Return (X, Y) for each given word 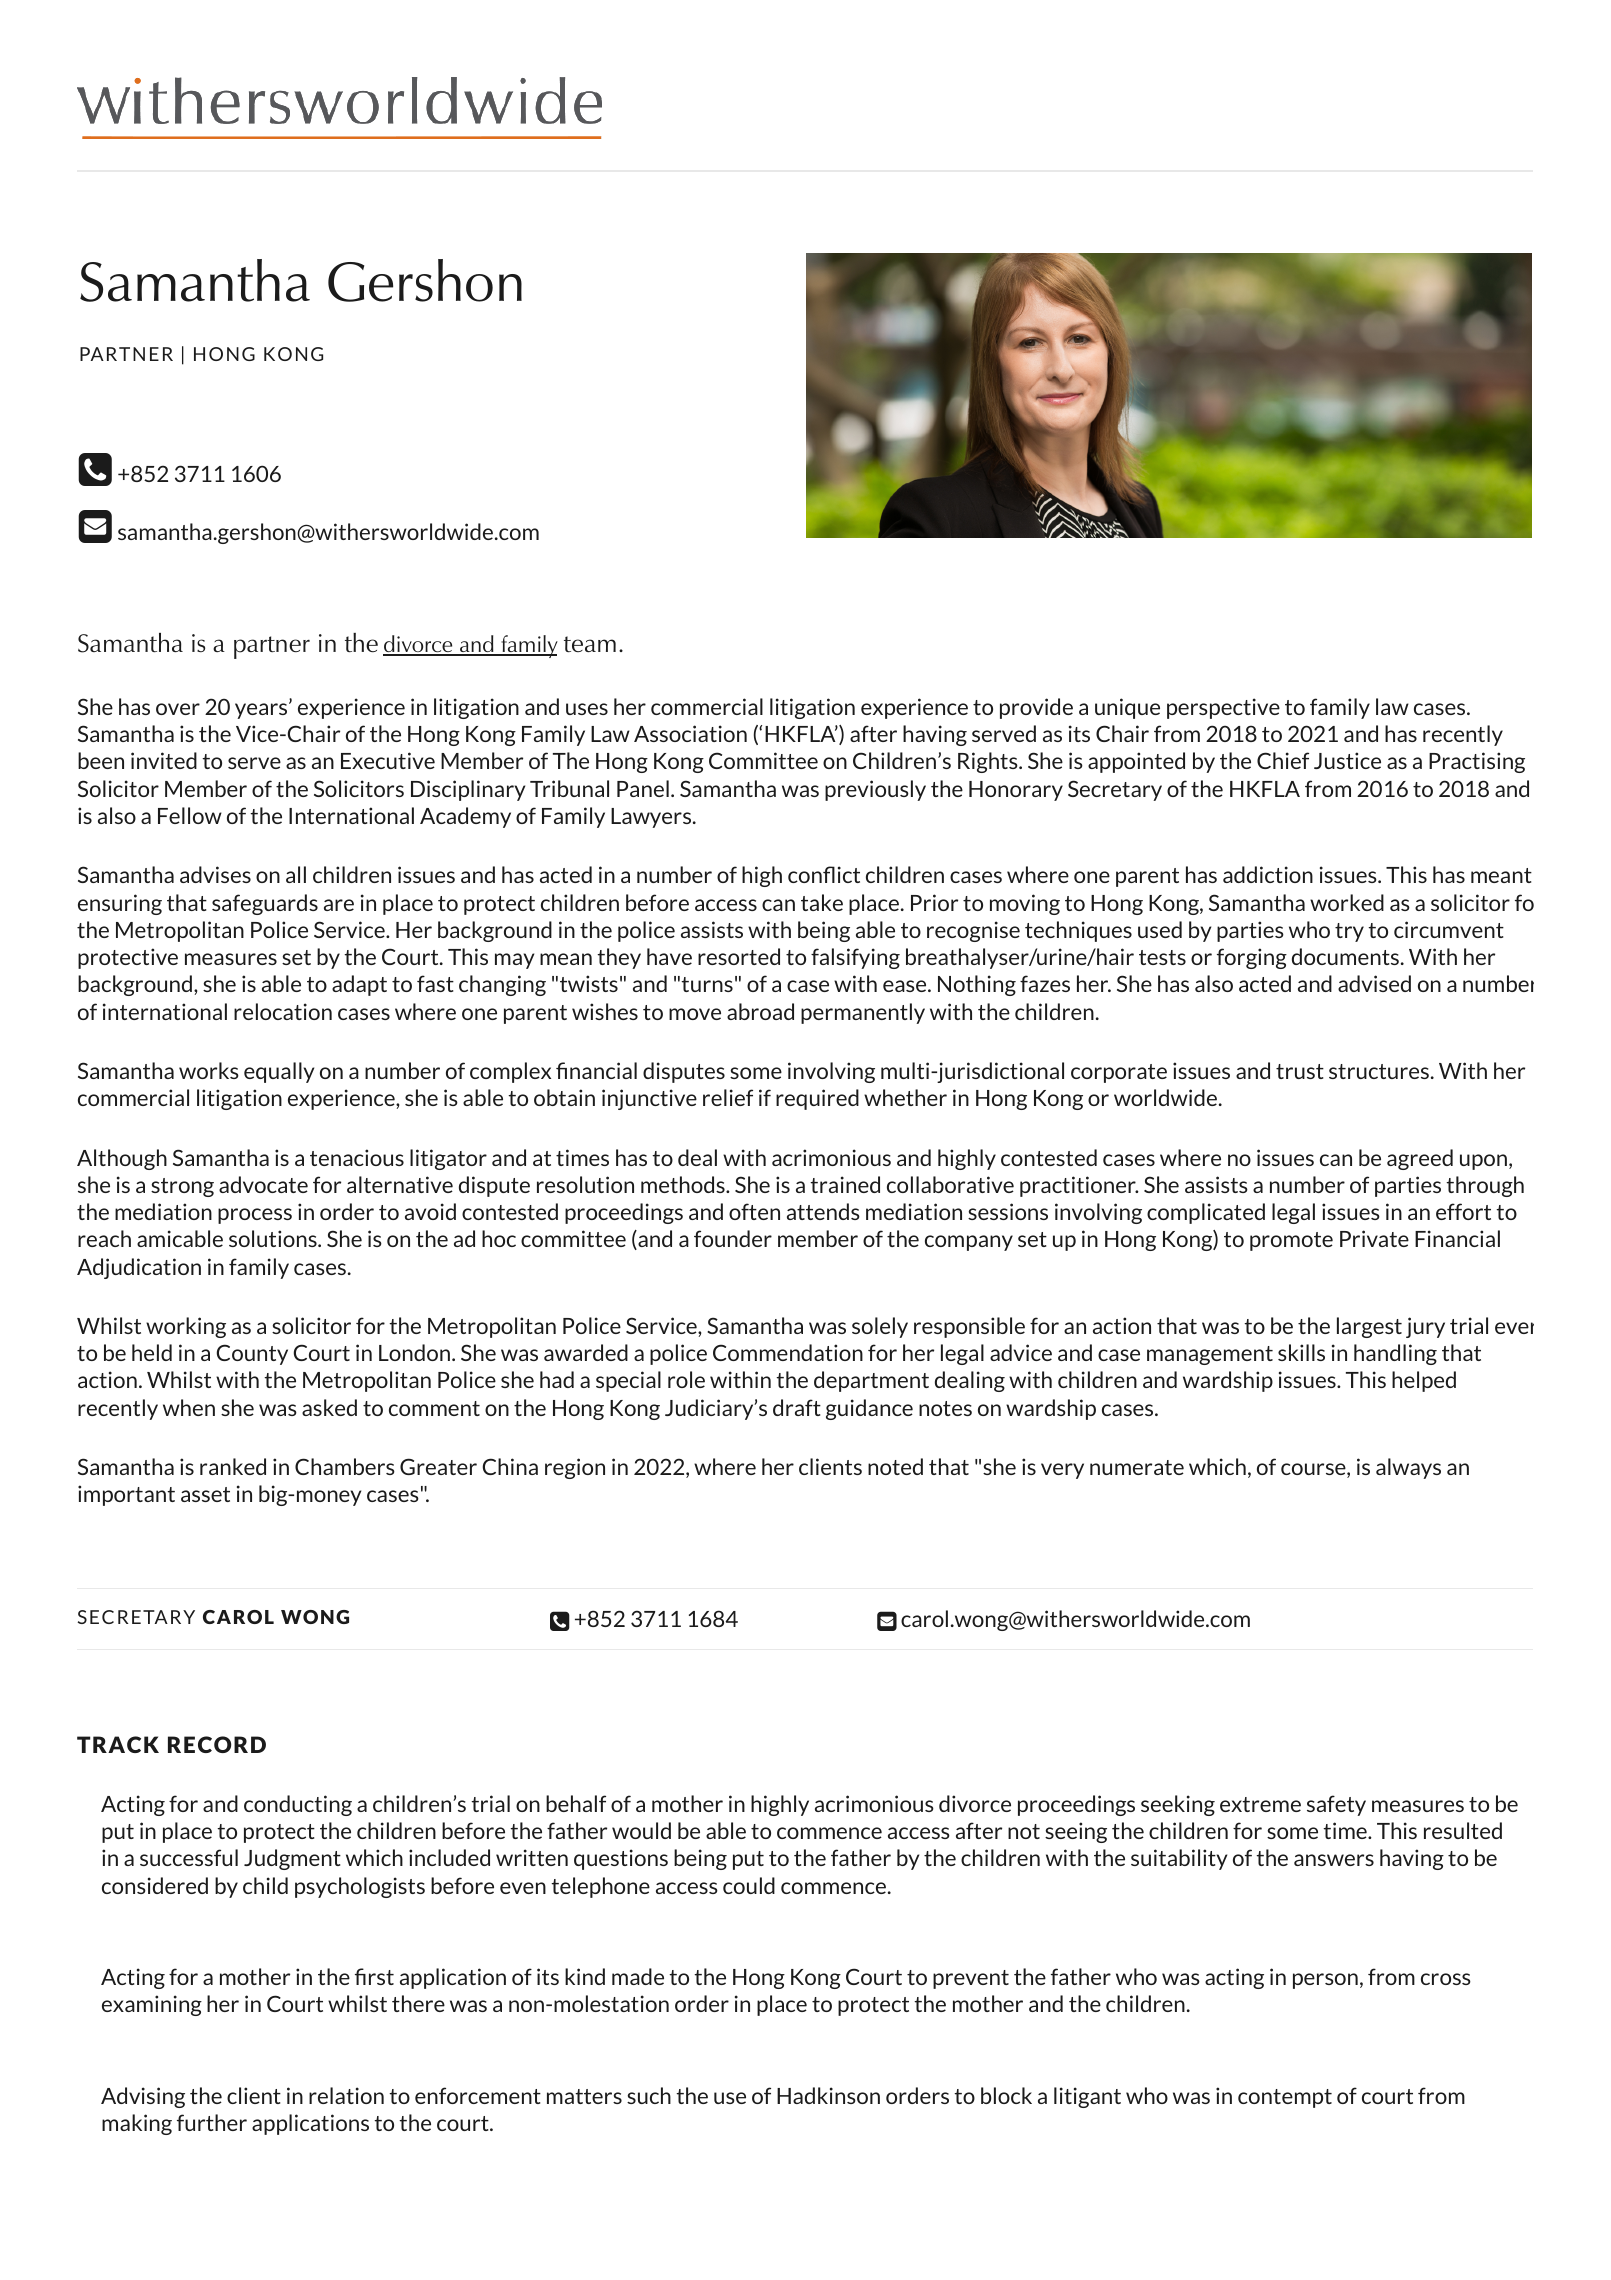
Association (690, 733)
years (262, 710)
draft (797, 1407)
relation (346, 2095)
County (252, 1354)
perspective (1223, 708)
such (649, 2095)
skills (1301, 1352)
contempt (1285, 2098)
